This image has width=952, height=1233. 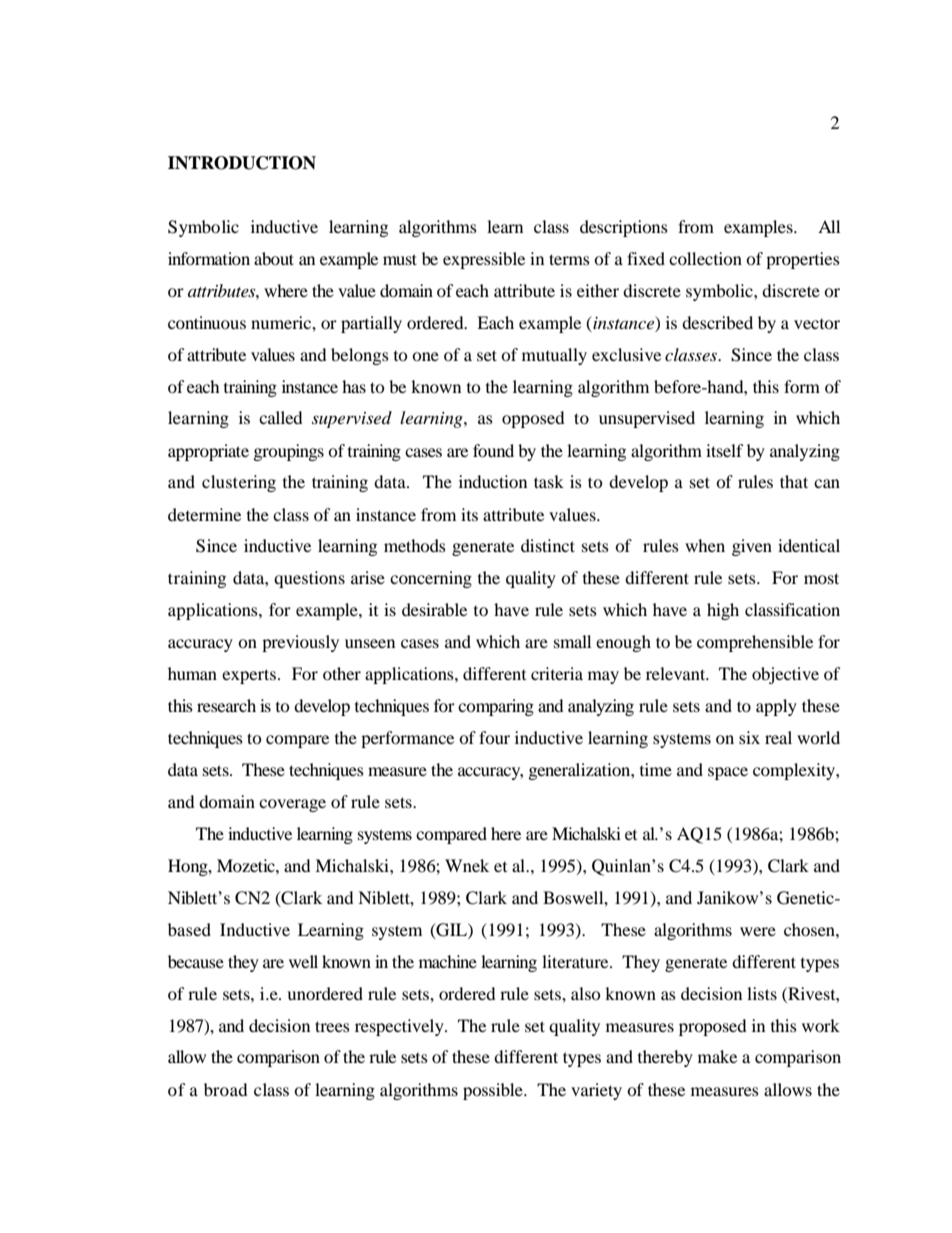 What do you see at coordinates (226, 1089) in the image?
I see `broad` at bounding box center [226, 1089].
